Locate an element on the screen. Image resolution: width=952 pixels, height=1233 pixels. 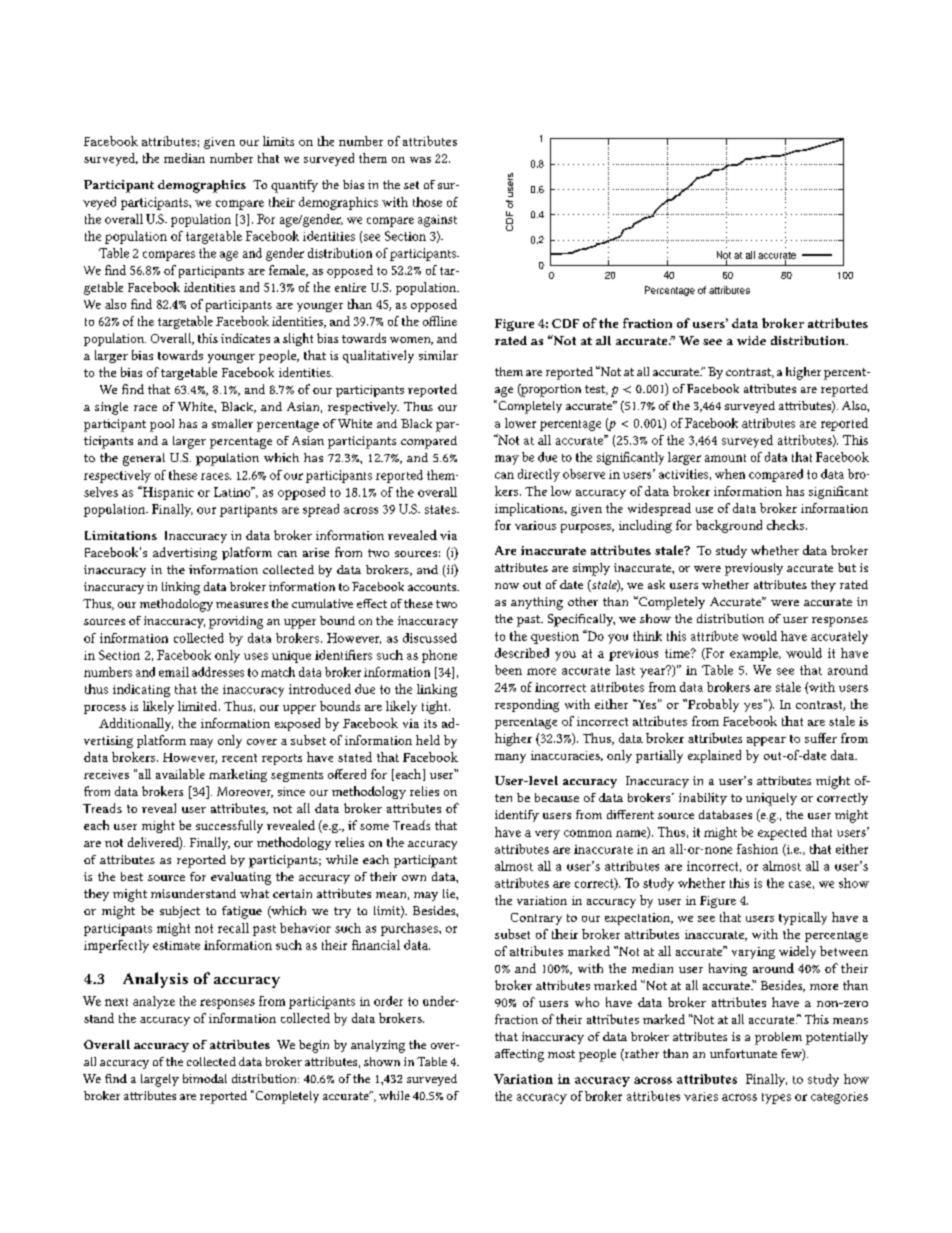
states is located at coordinates (441, 509).
